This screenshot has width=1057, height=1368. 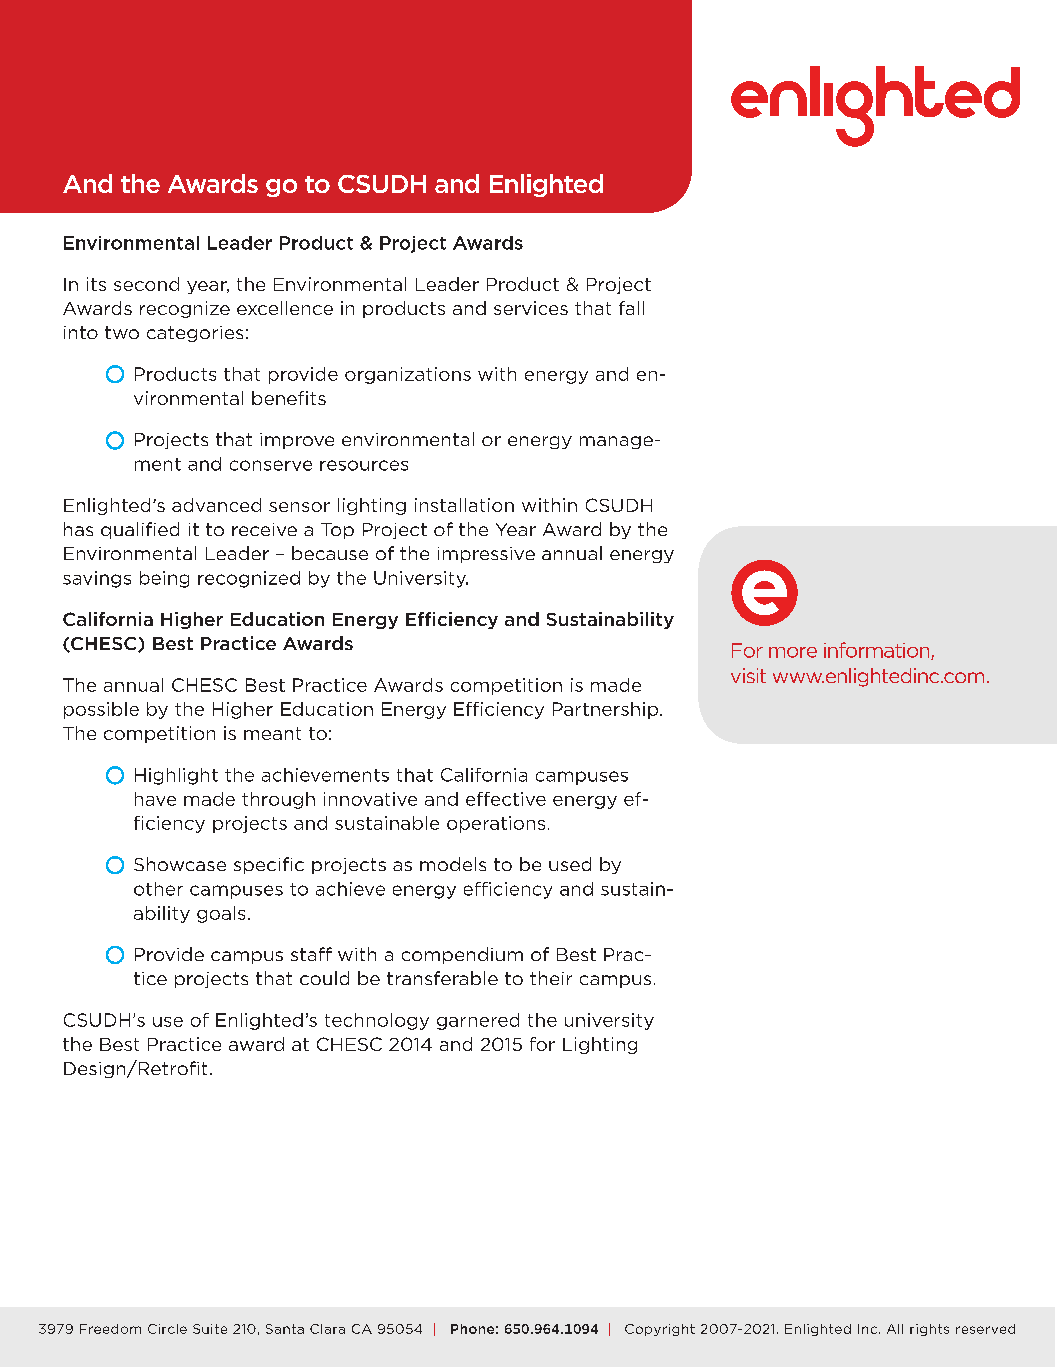 I want to click on services, so click(x=531, y=308).
